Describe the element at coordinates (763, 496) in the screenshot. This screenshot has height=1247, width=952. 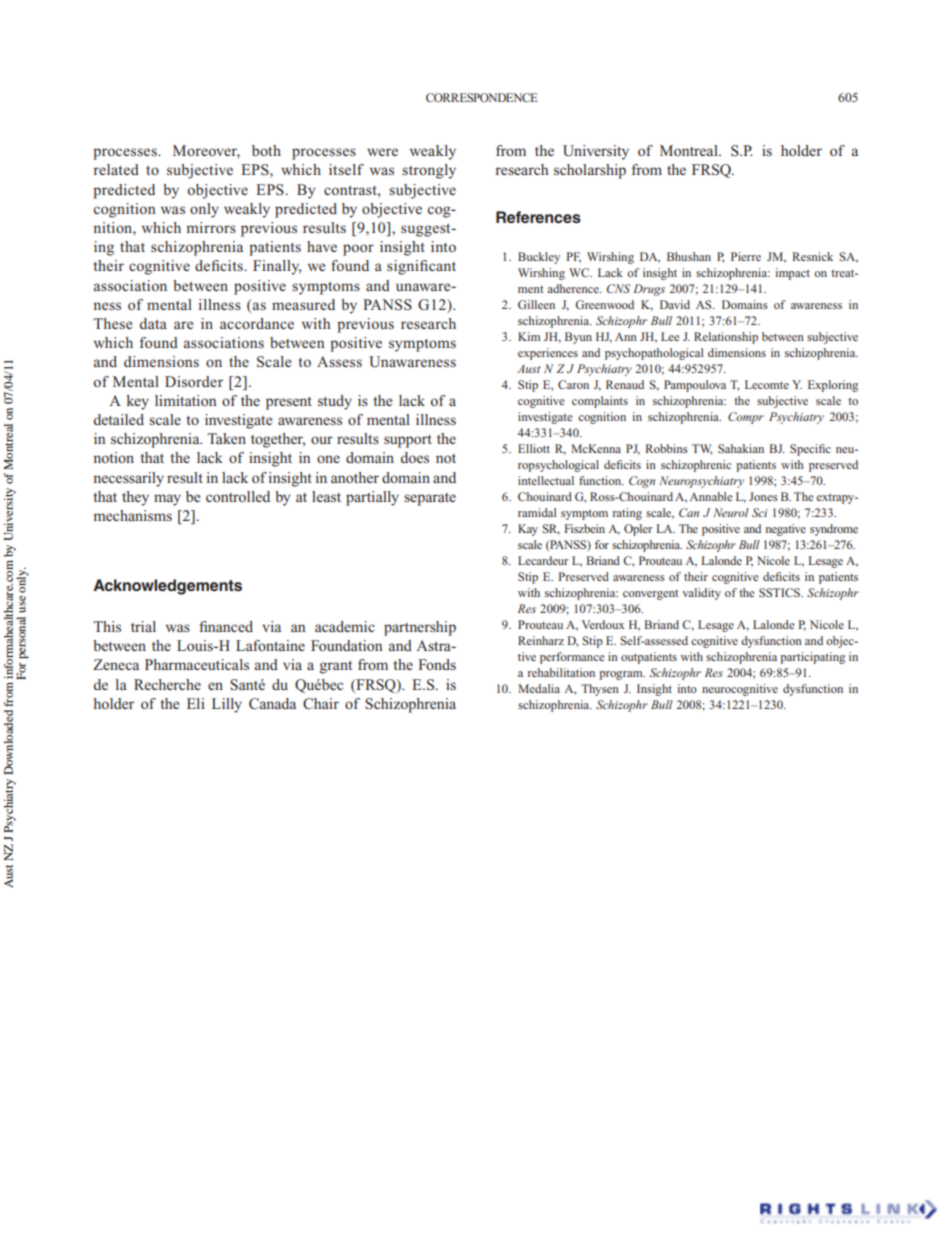
I see `Jones` at that location.
